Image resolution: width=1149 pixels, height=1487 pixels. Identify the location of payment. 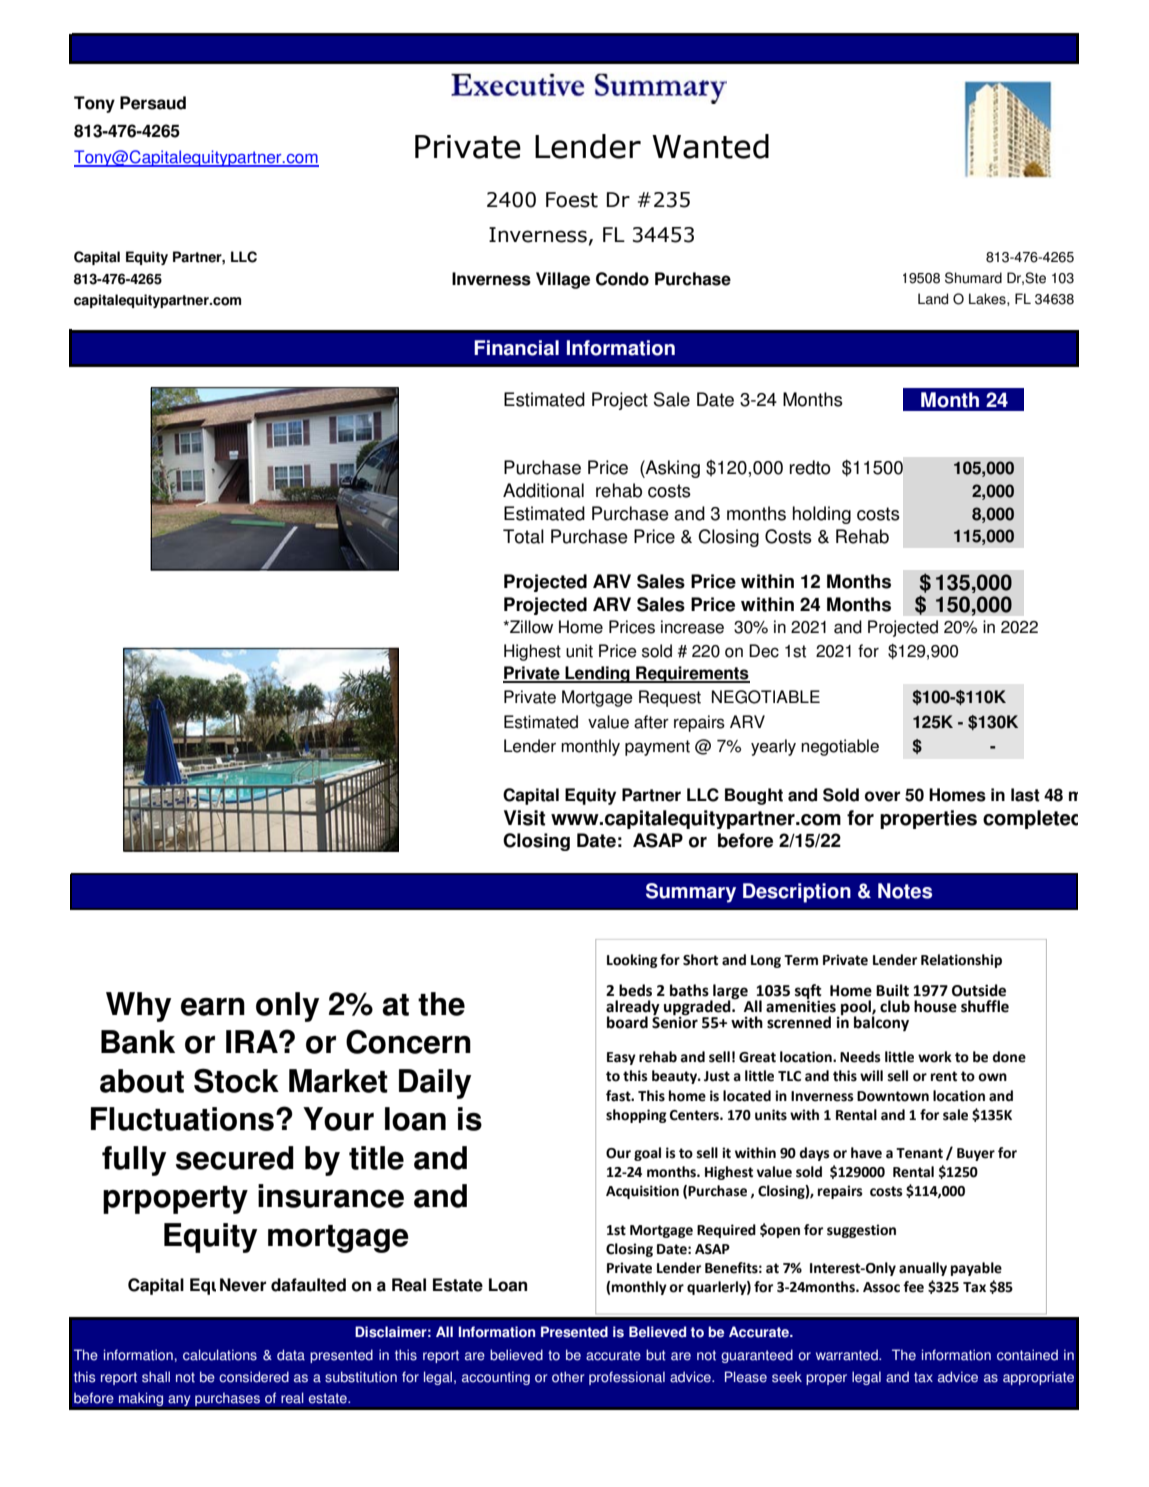
(657, 748).
